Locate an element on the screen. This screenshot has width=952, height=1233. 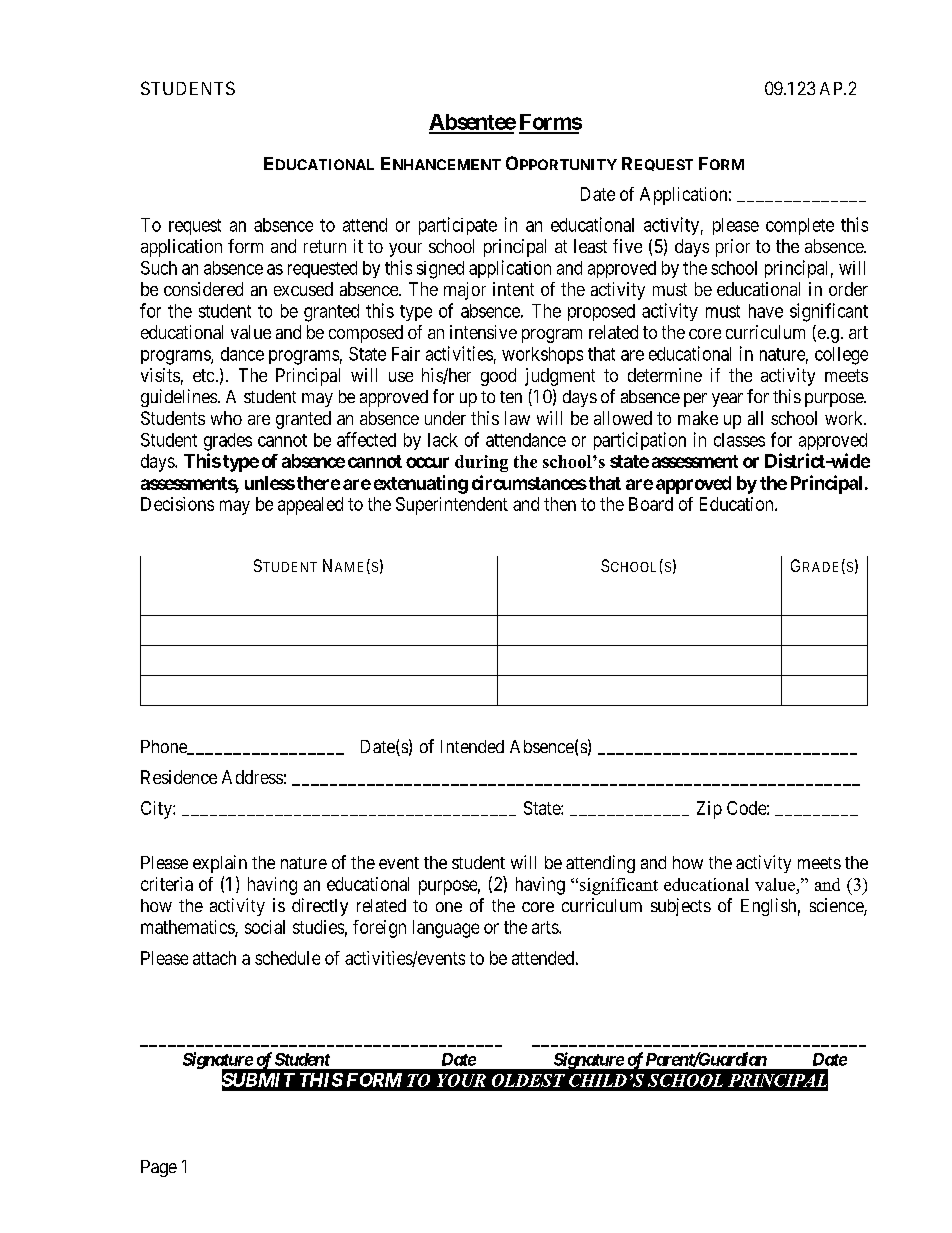
science is located at coordinates (837, 906).
